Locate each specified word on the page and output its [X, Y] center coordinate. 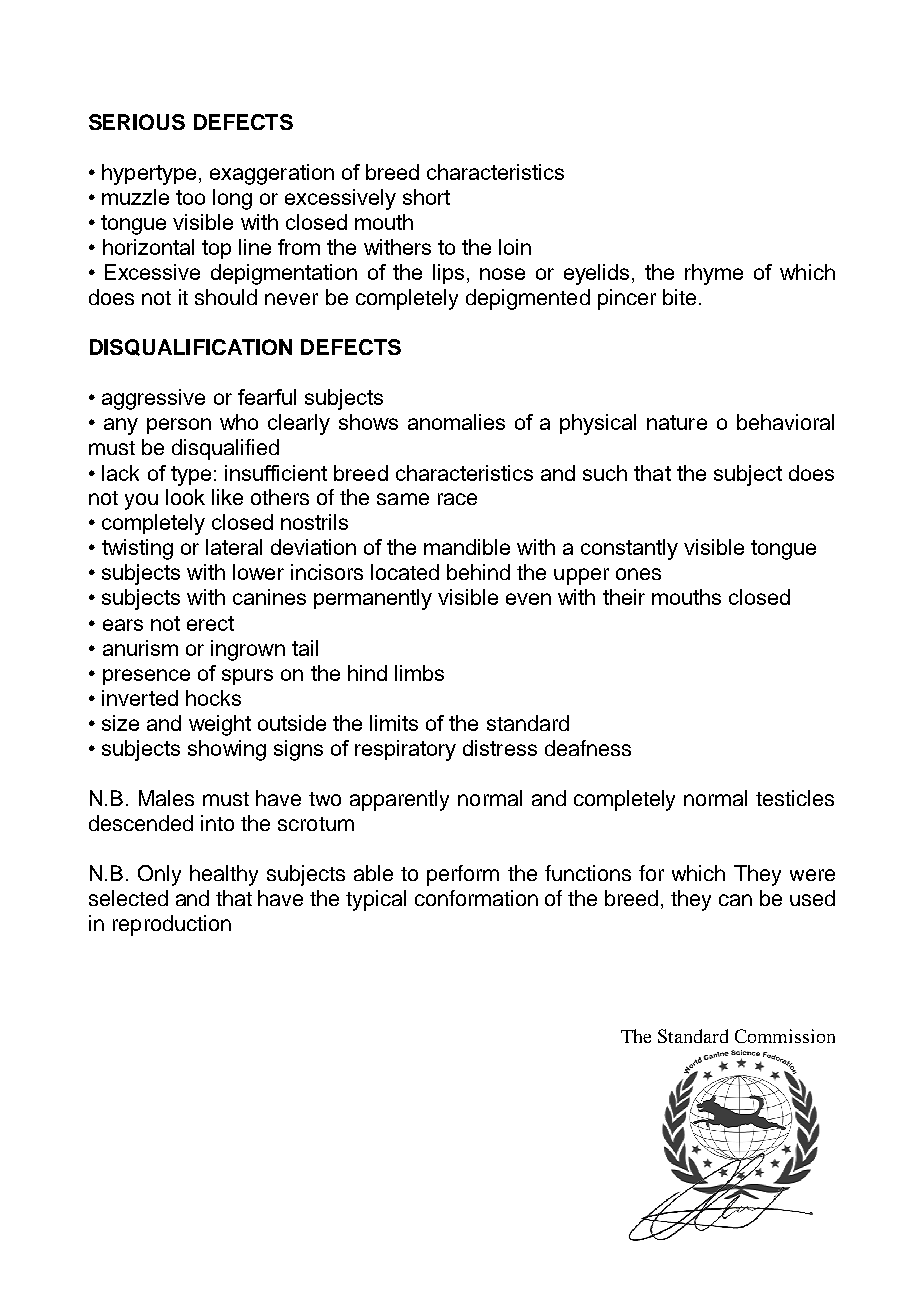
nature [677, 422]
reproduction [172, 925]
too [190, 197]
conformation [476, 898]
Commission [785, 1036]
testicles [795, 798]
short [426, 197]
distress [500, 748]
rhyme [714, 274]
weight [220, 725]
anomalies [456, 422]
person [179, 426]
